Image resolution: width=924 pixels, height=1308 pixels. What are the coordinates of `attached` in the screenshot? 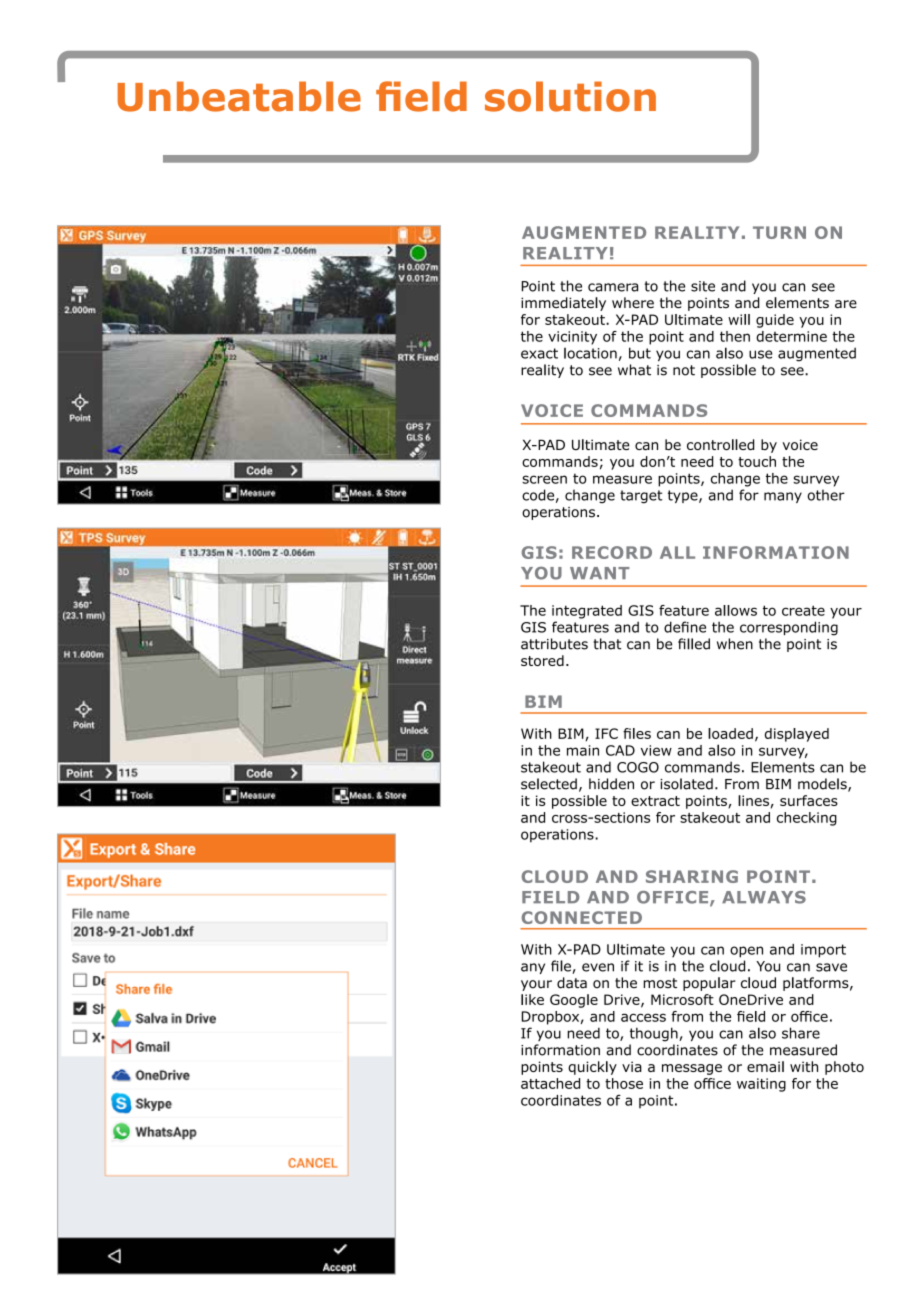 It's located at (550, 1083).
